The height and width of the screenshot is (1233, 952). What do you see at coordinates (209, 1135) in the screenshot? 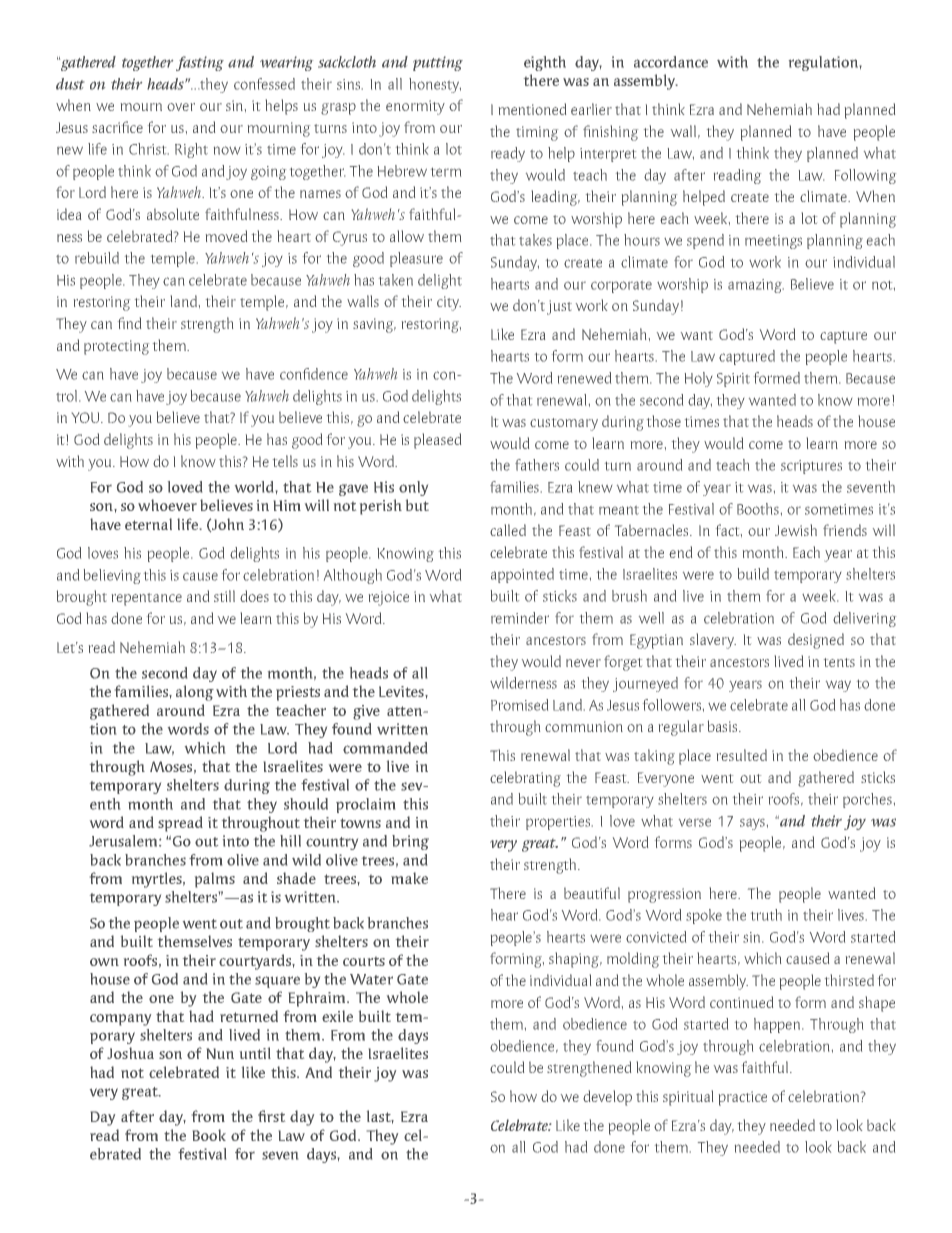
I see `Book` at bounding box center [209, 1135].
